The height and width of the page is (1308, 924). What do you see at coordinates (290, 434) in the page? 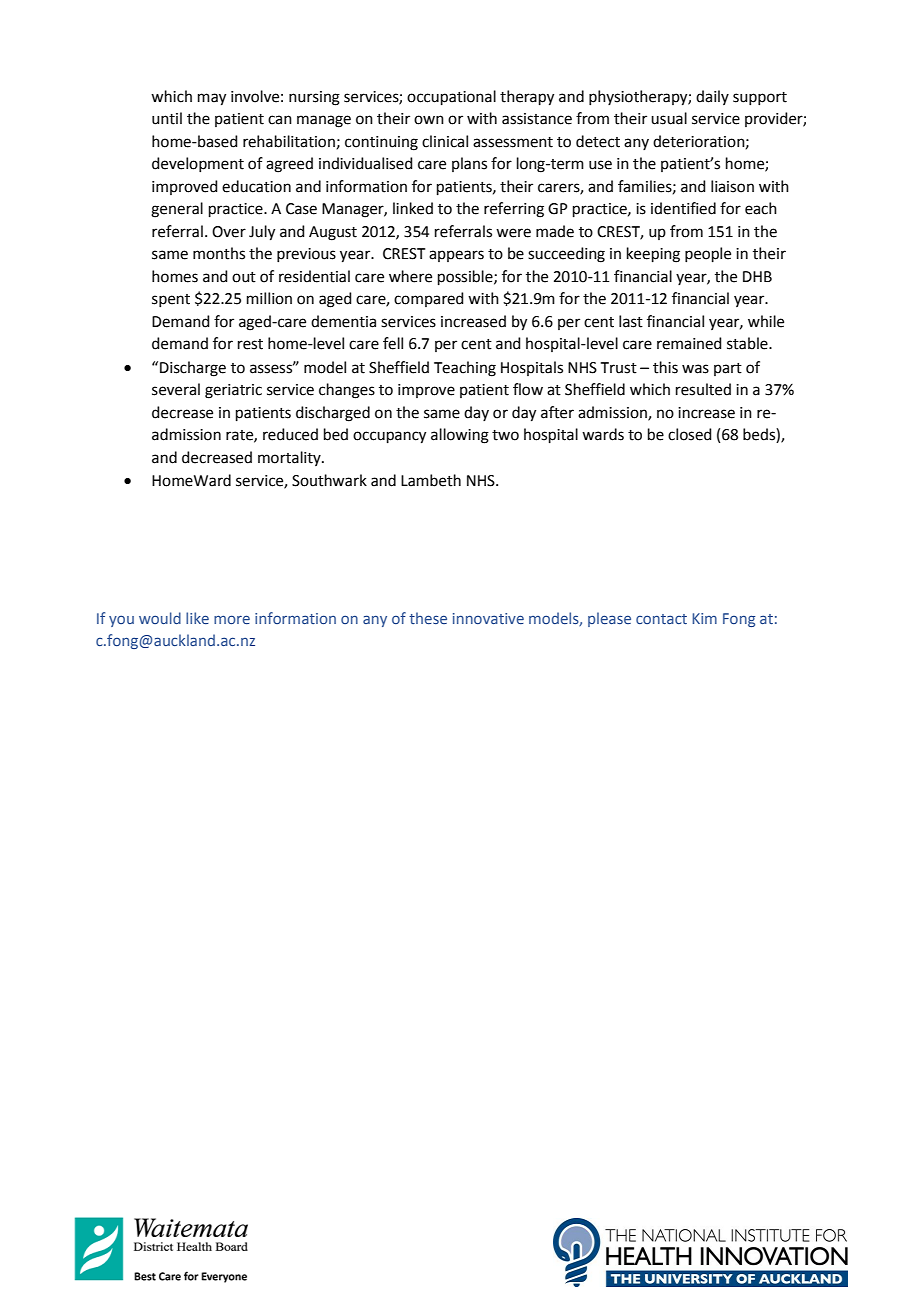
I see `reduced` at bounding box center [290, 434].
